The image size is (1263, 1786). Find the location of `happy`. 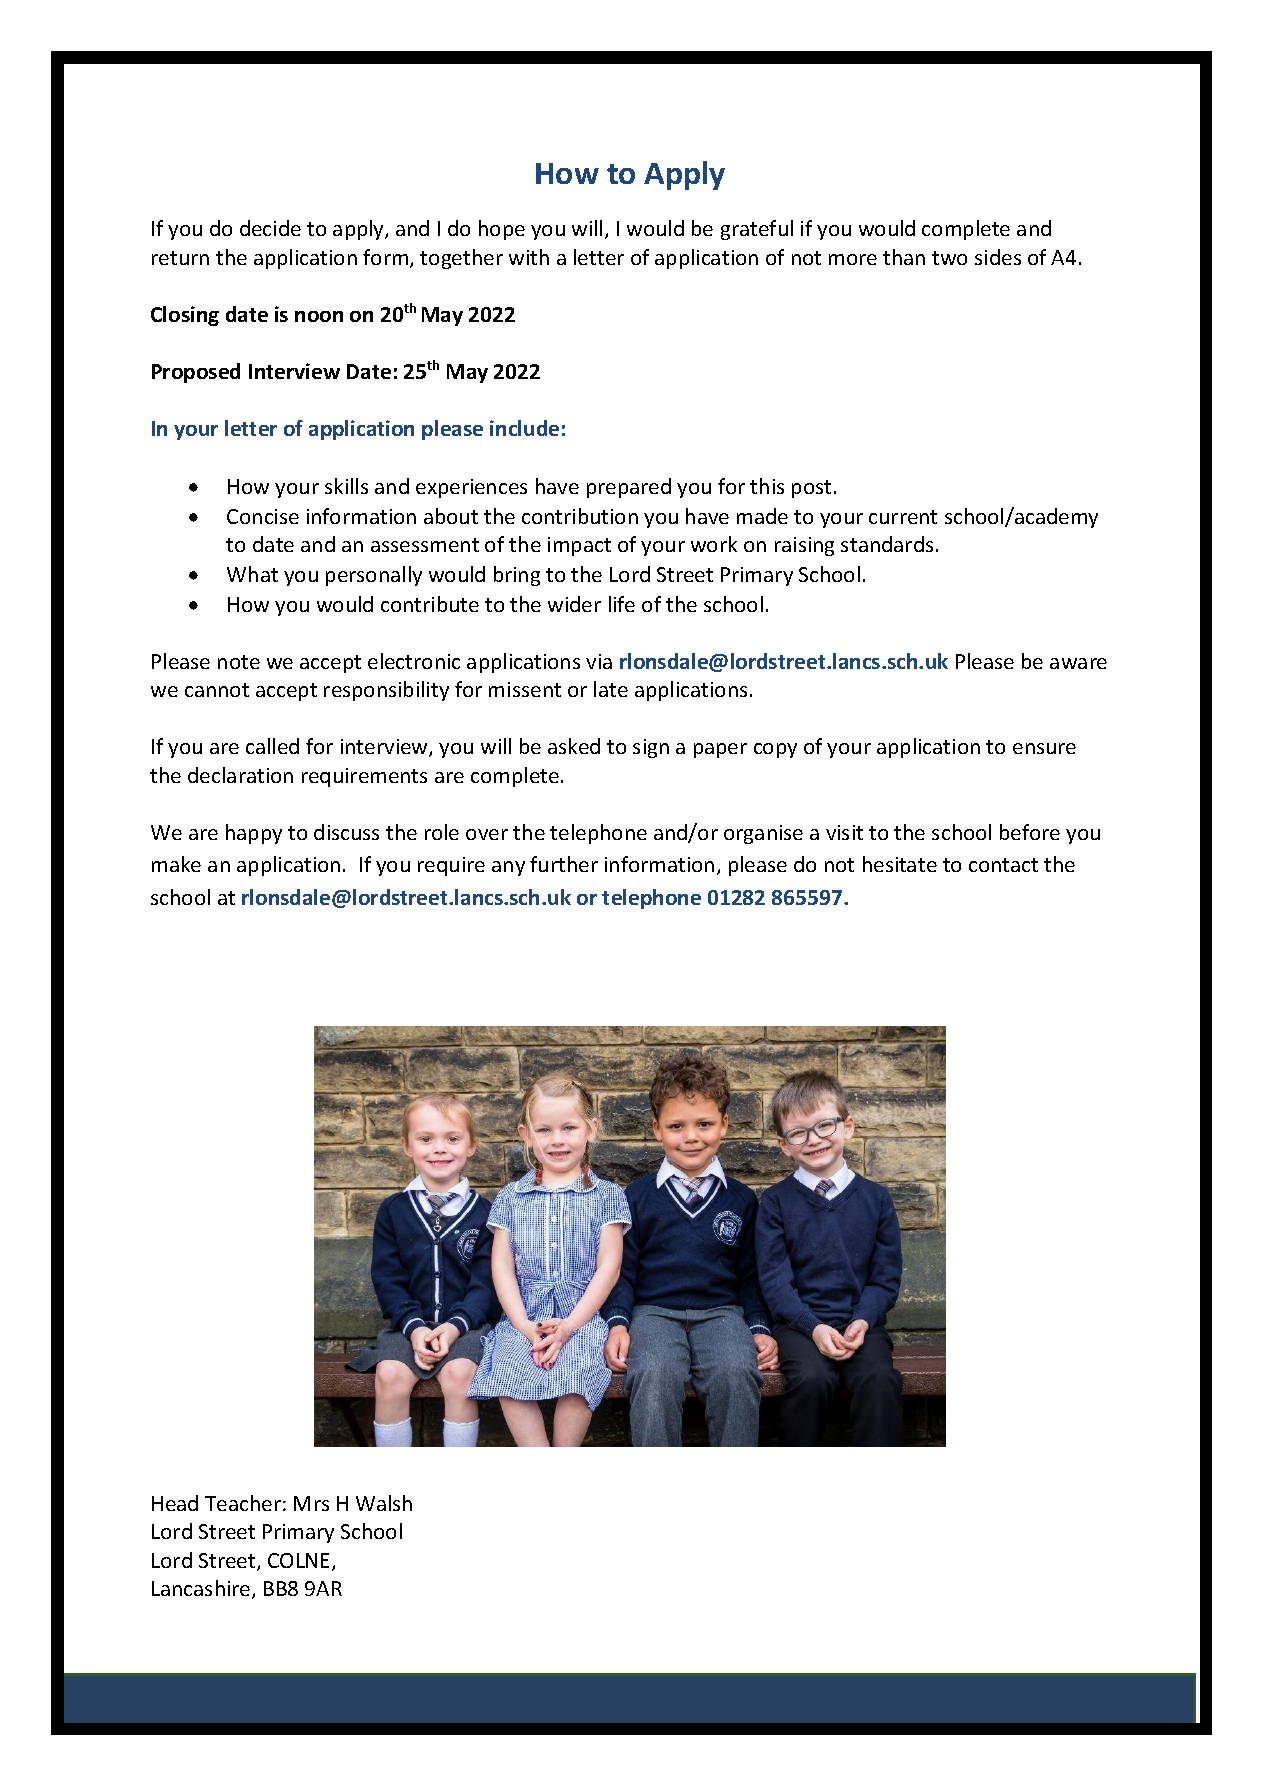

happy is located at coordinates (254, 834).
